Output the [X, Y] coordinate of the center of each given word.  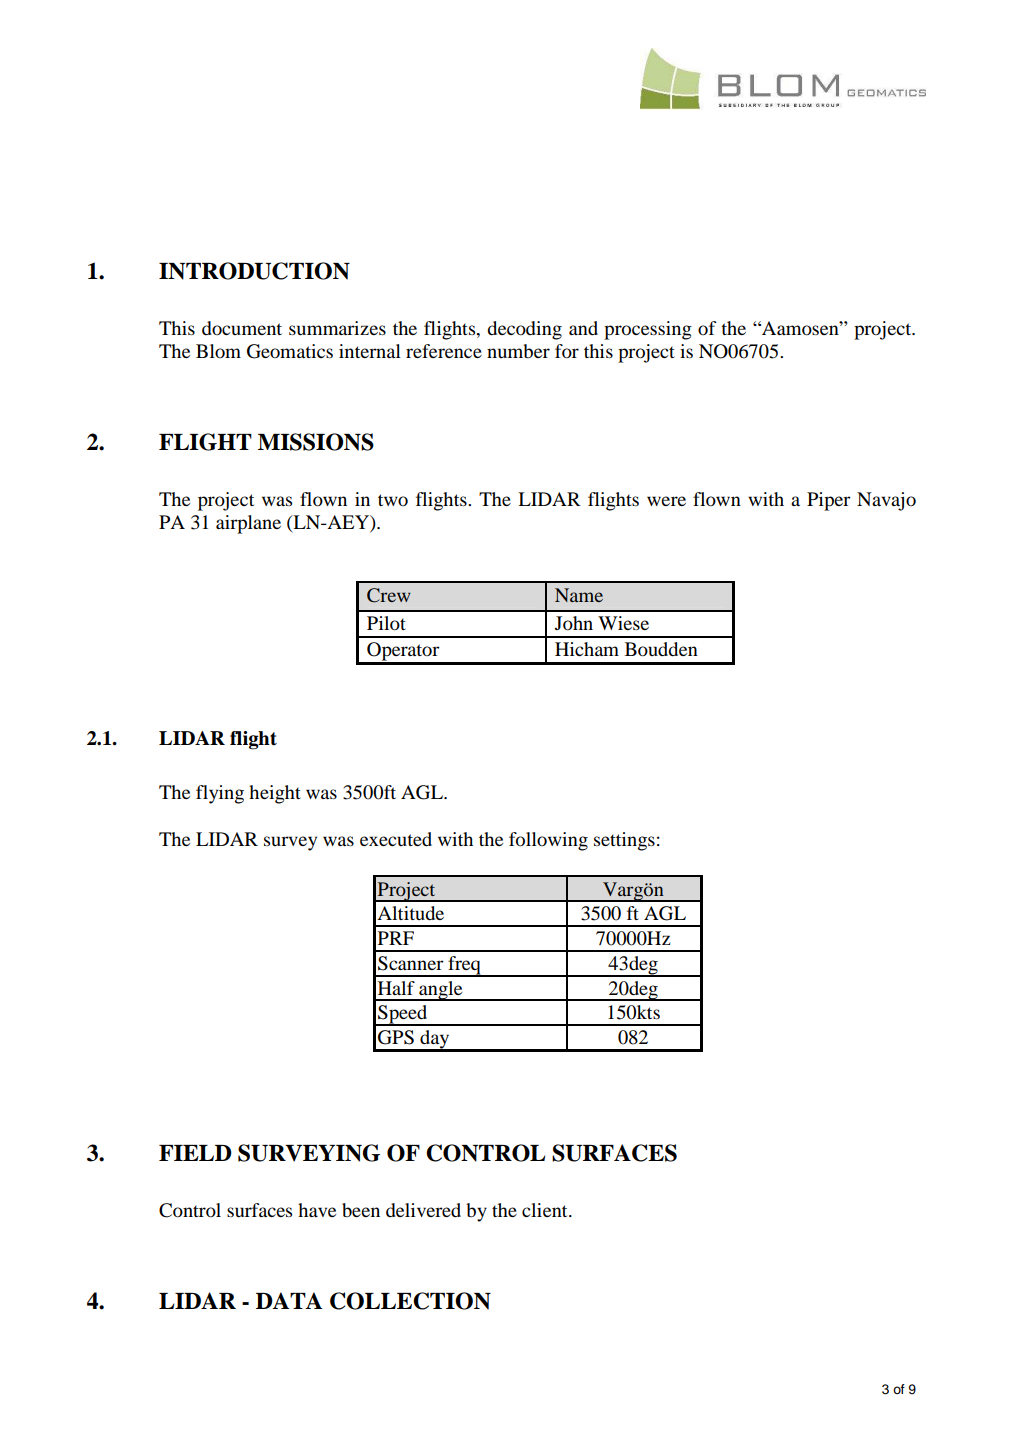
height [275, 794]
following [548, 841]
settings [624, 841]
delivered [423, 1210]
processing [648, 330]
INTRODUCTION [254, 271]
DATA [289, 1300]
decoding [524, 330]
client [546, 1210]
